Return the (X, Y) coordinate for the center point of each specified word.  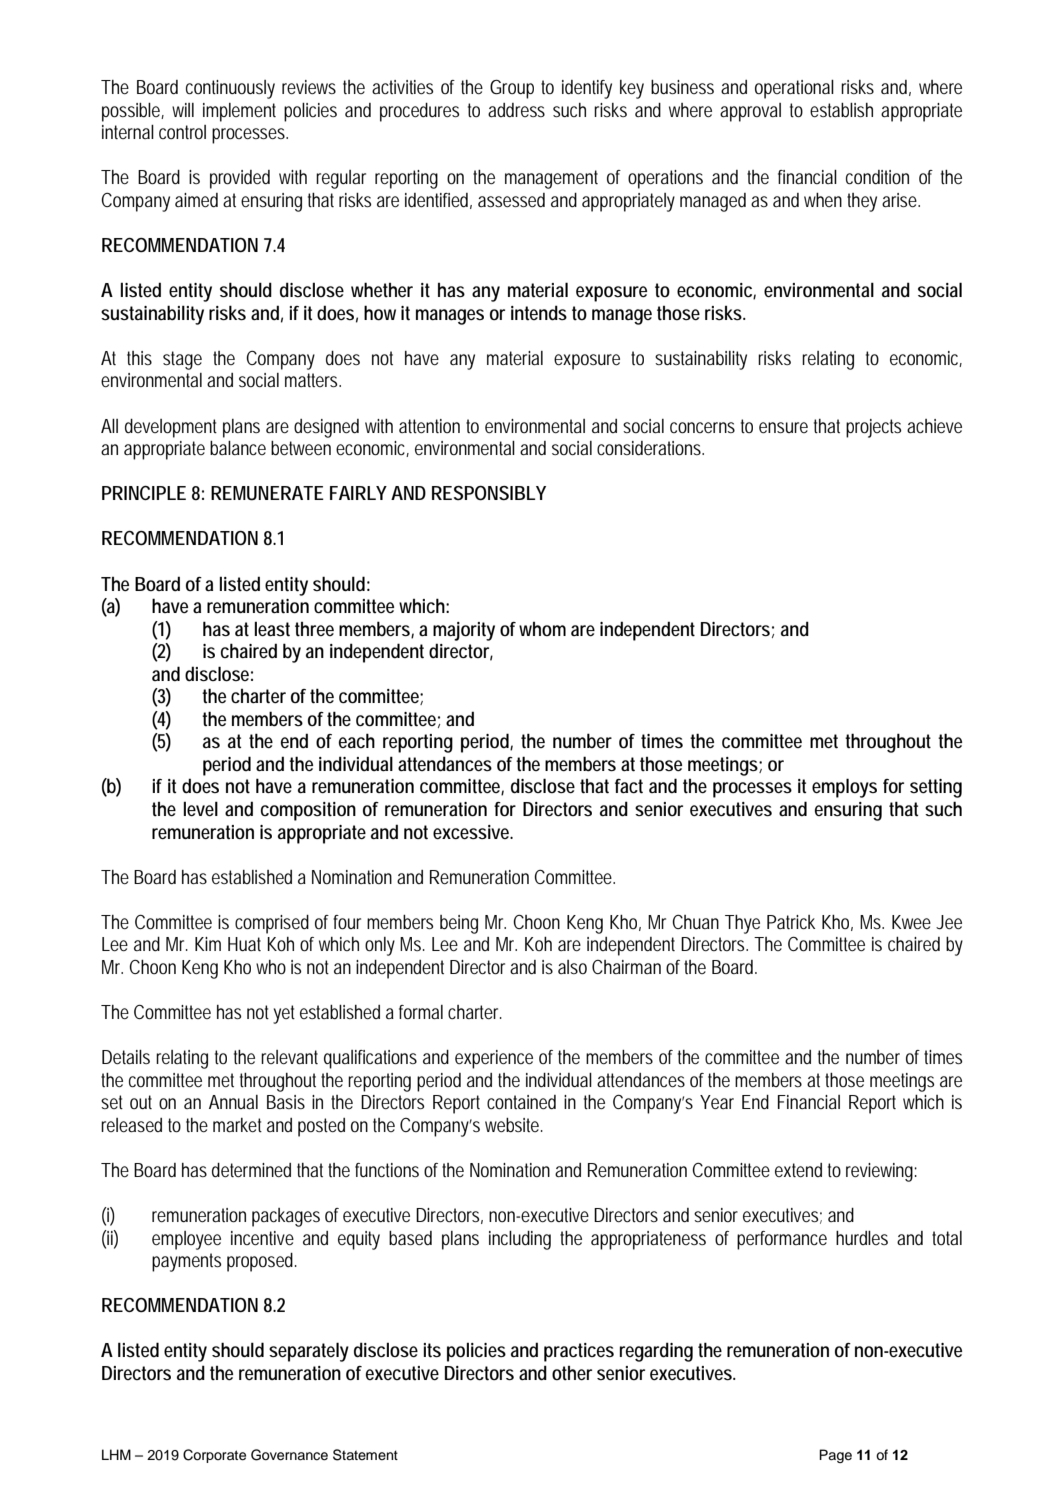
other (572, 1373)
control (182, 132)
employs (844, 788)
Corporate (214, 1456)
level (201, 809)
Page (835, 1456)
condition (877, 177)
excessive (473, 832)
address (516, 110)
